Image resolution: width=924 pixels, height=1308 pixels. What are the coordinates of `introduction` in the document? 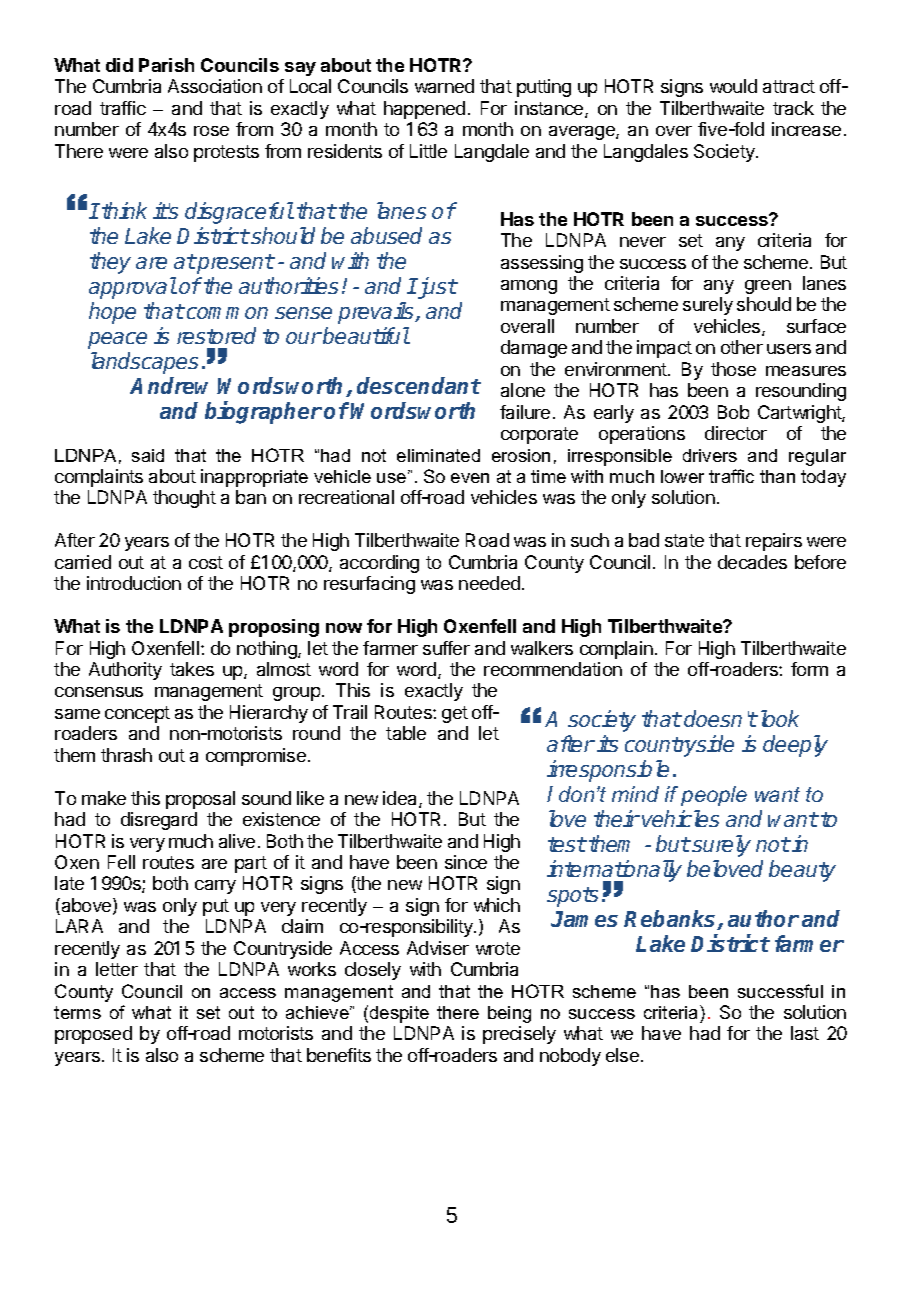 It's located at (134, 583).
